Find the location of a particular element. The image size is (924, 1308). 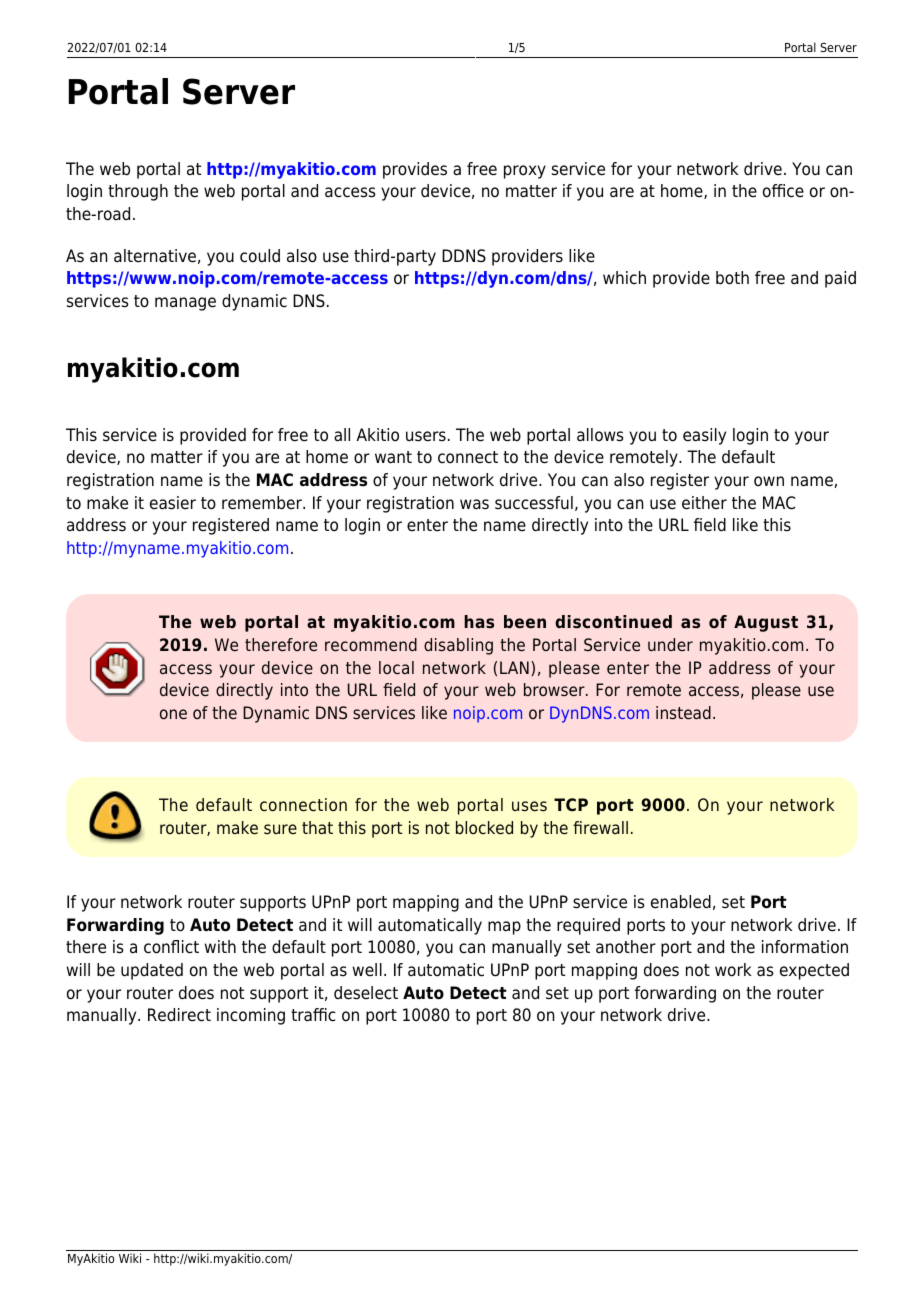

through is located at coordinates (138, 192).
